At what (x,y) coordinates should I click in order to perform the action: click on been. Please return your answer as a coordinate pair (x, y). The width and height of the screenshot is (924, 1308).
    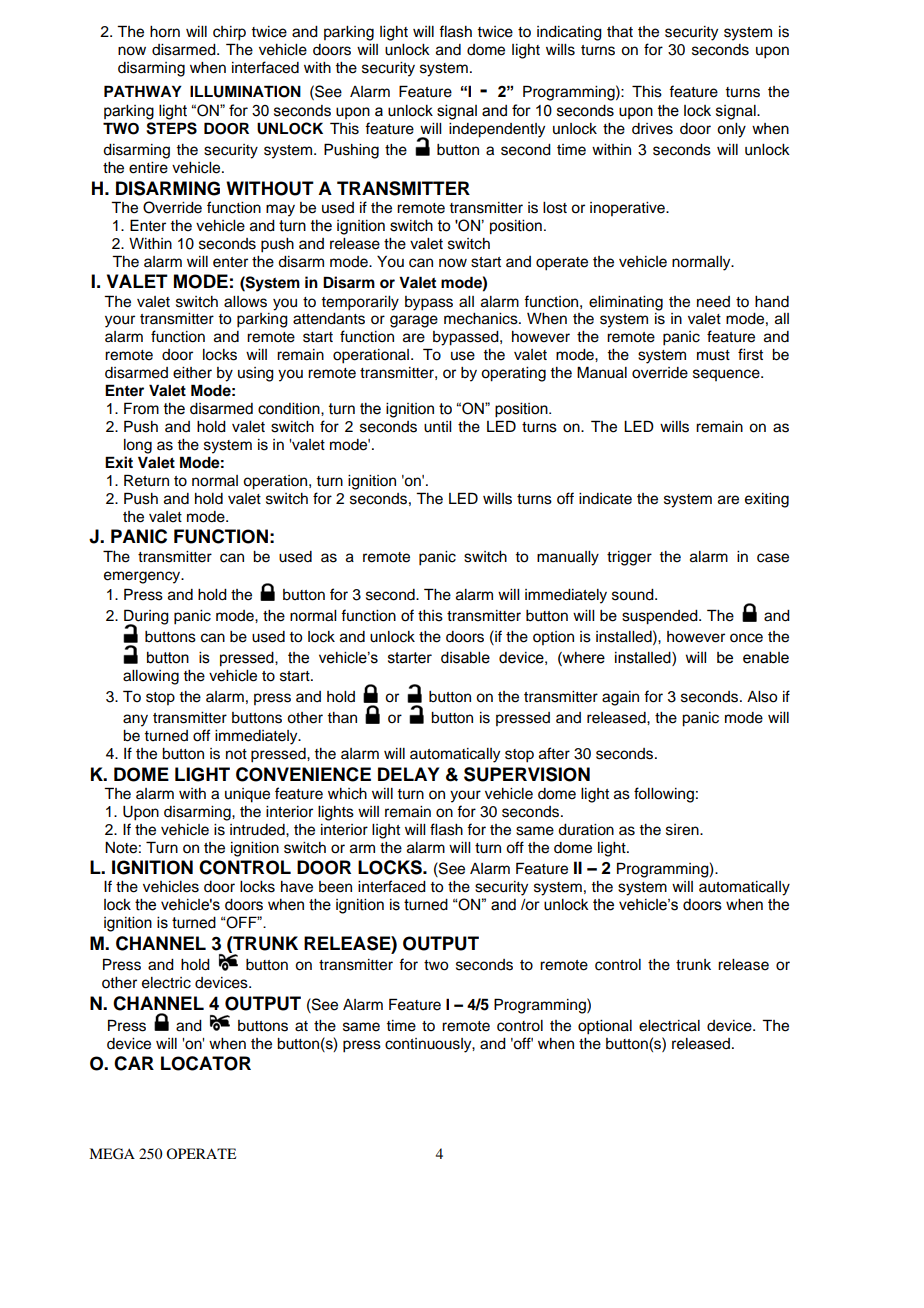
    Looking at the image, I should click on (335, 887).
